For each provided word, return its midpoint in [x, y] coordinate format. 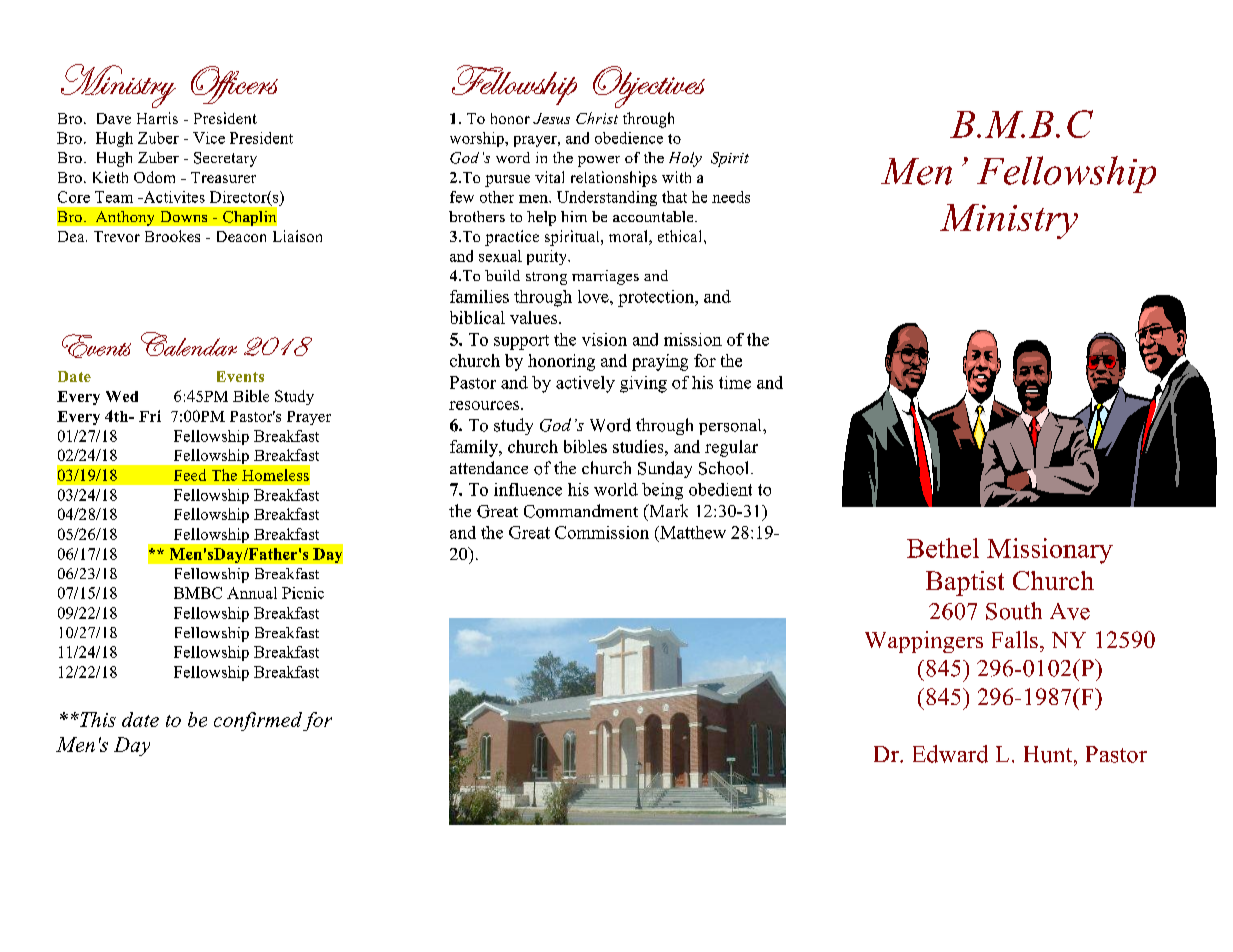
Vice [209, 138]
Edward [950, 754]
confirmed [258, 721]
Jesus [551, 118]
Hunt [1049, 754]
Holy [685, 159]
